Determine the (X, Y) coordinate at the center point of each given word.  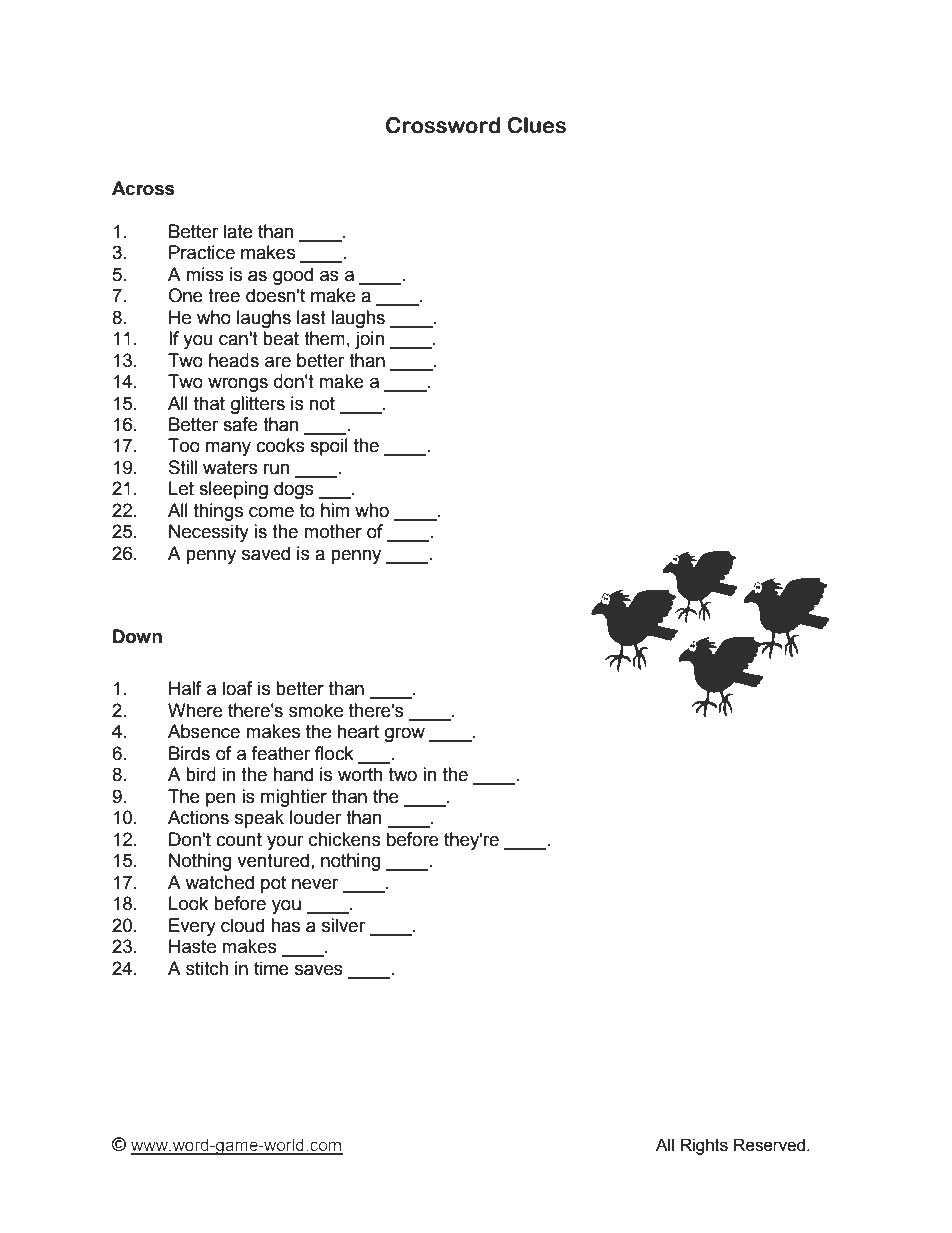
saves (319, 970)
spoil (329, 447)
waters (230, 468)
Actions (198, 817)
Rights (704, 1146)
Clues (536, 125)
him (335, 510)
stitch (207, 968)
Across (143, 188)
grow (405, 734)
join (369, 340)
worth (360, 774)
